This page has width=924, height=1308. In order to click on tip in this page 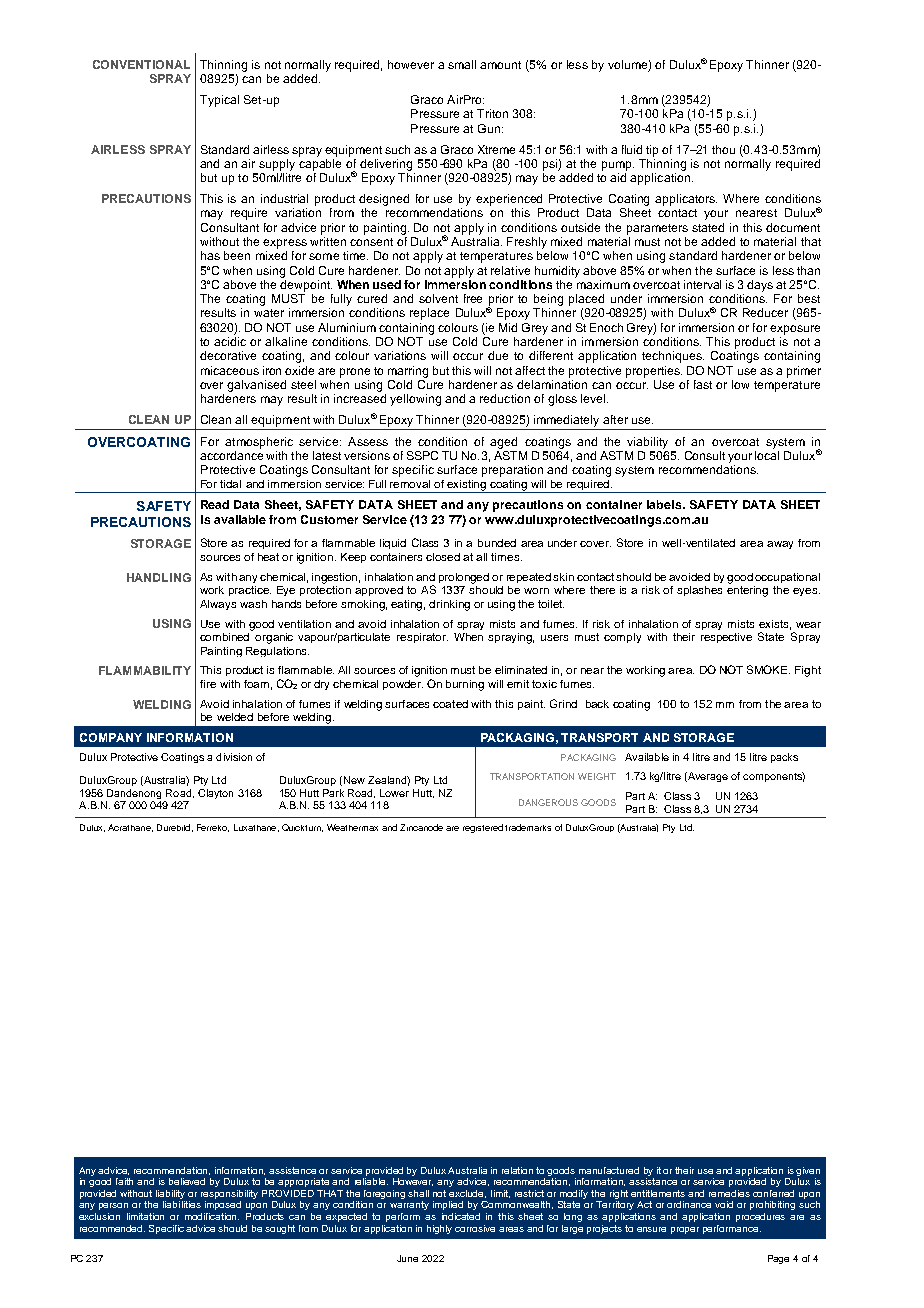, I will do `click(652, 151)`.
